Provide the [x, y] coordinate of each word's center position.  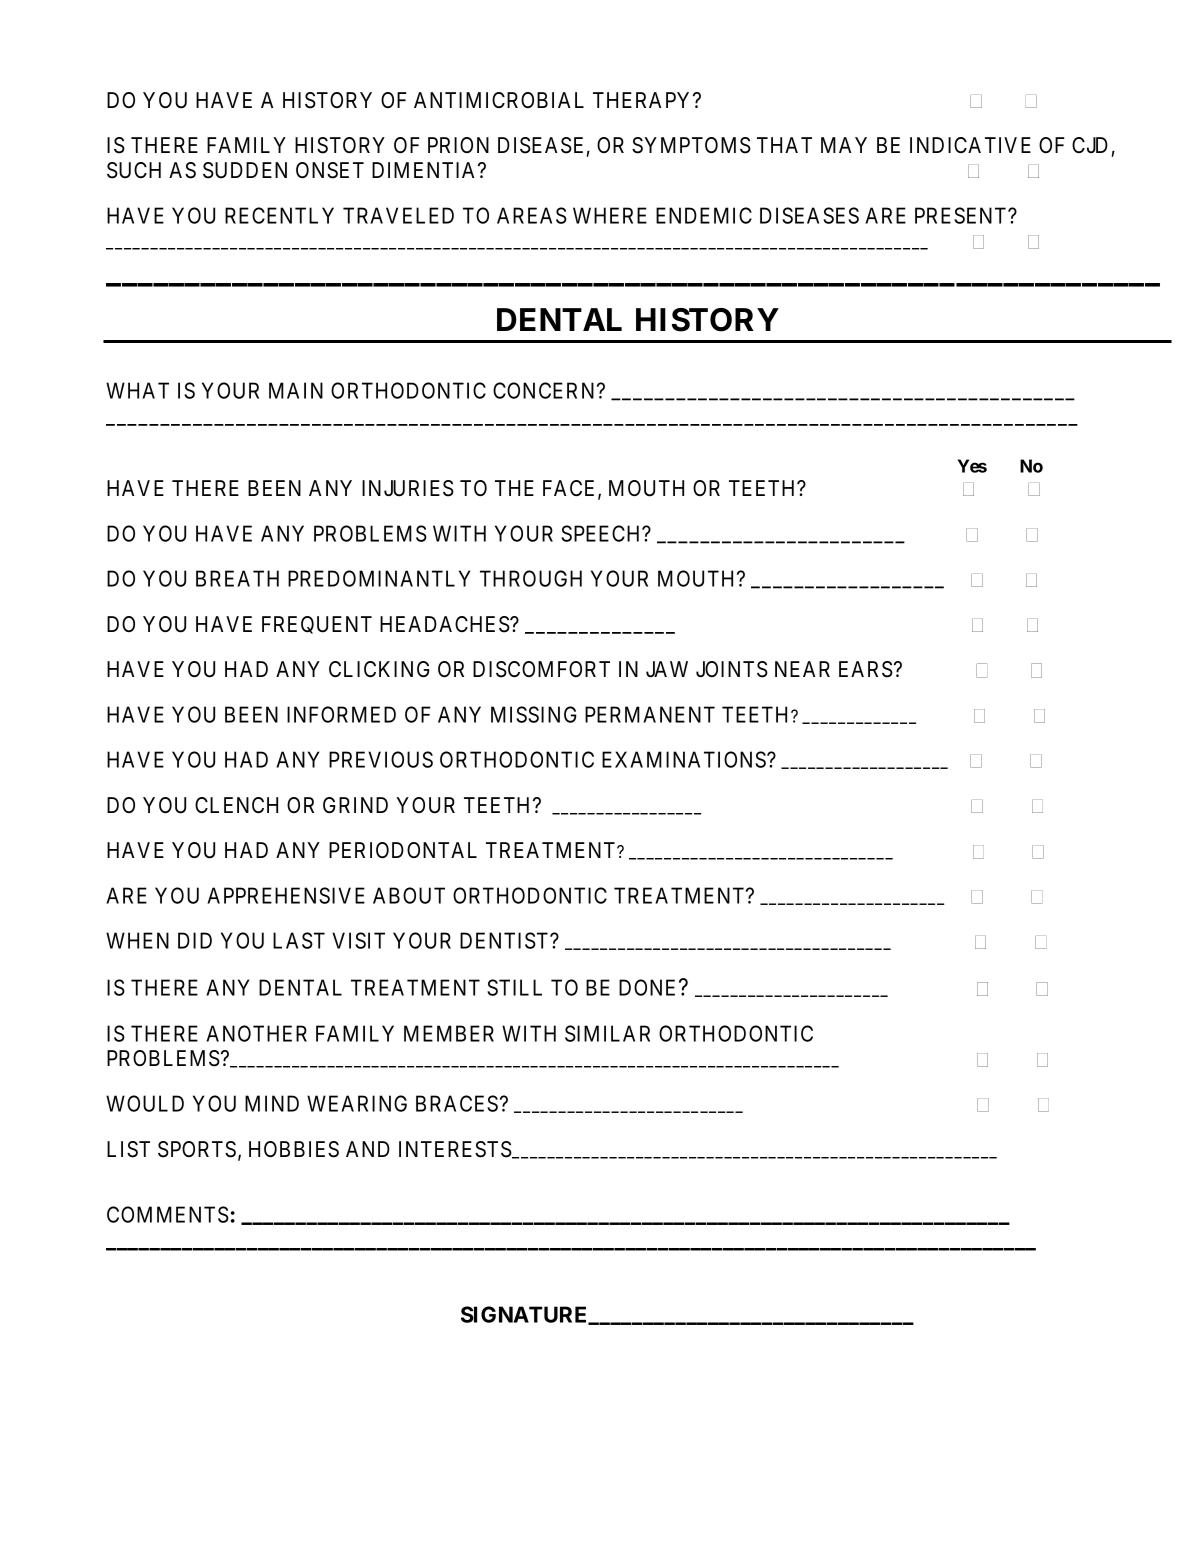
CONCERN [545, 390]
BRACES [457, 1103]
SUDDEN [245, 170]
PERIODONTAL [403, 850]
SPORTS [197, 1149]
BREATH [237, 578]
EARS [866, 669]
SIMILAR [607, 1033]
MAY [844, 145]
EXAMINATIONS [685, 759]
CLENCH [236, 805]
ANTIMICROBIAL [499, 100]
